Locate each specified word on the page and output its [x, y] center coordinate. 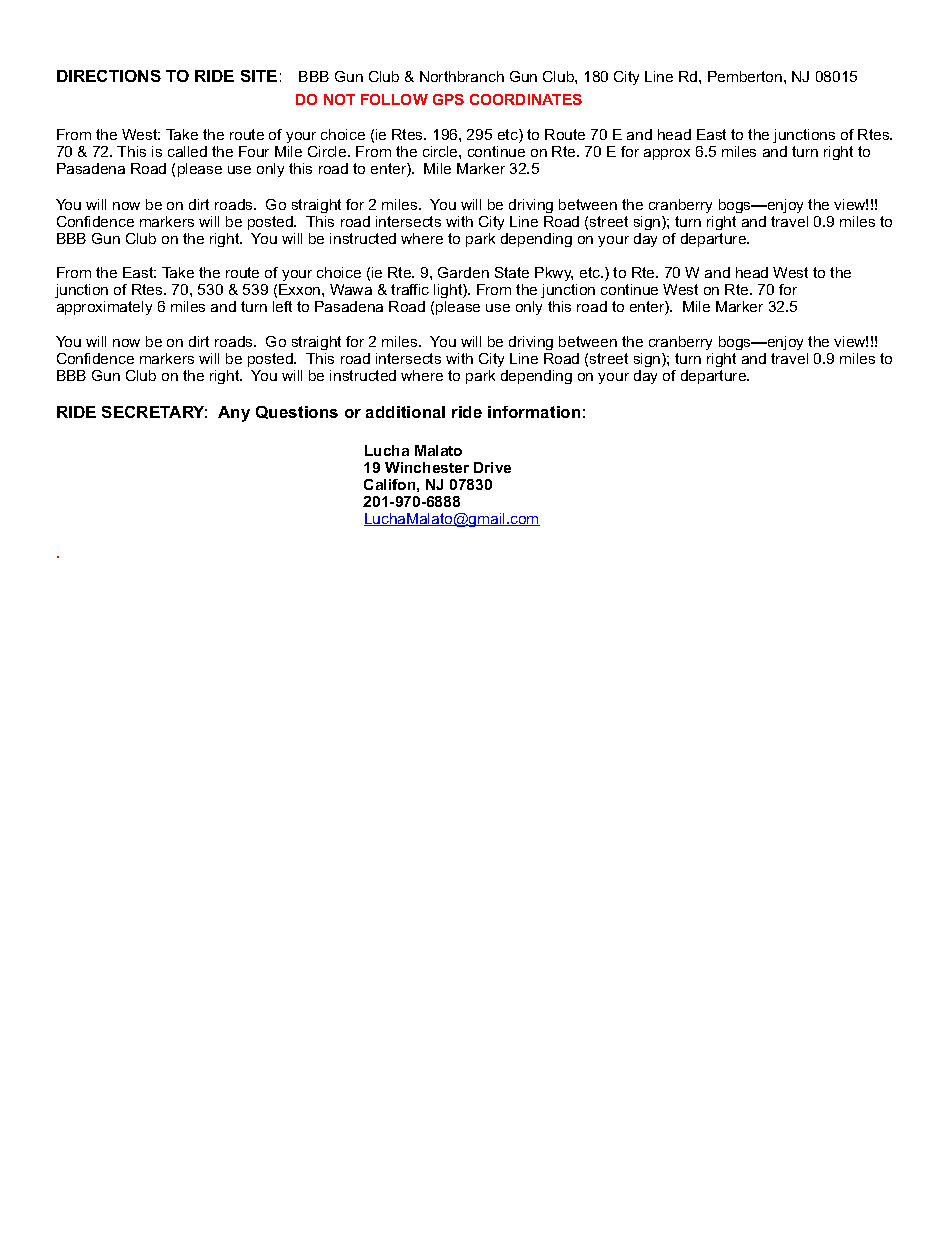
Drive [492, 467]
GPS [448, 99]
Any [234, 414]
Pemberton [746, 76]
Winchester [427, 467]
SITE [259, 76]
